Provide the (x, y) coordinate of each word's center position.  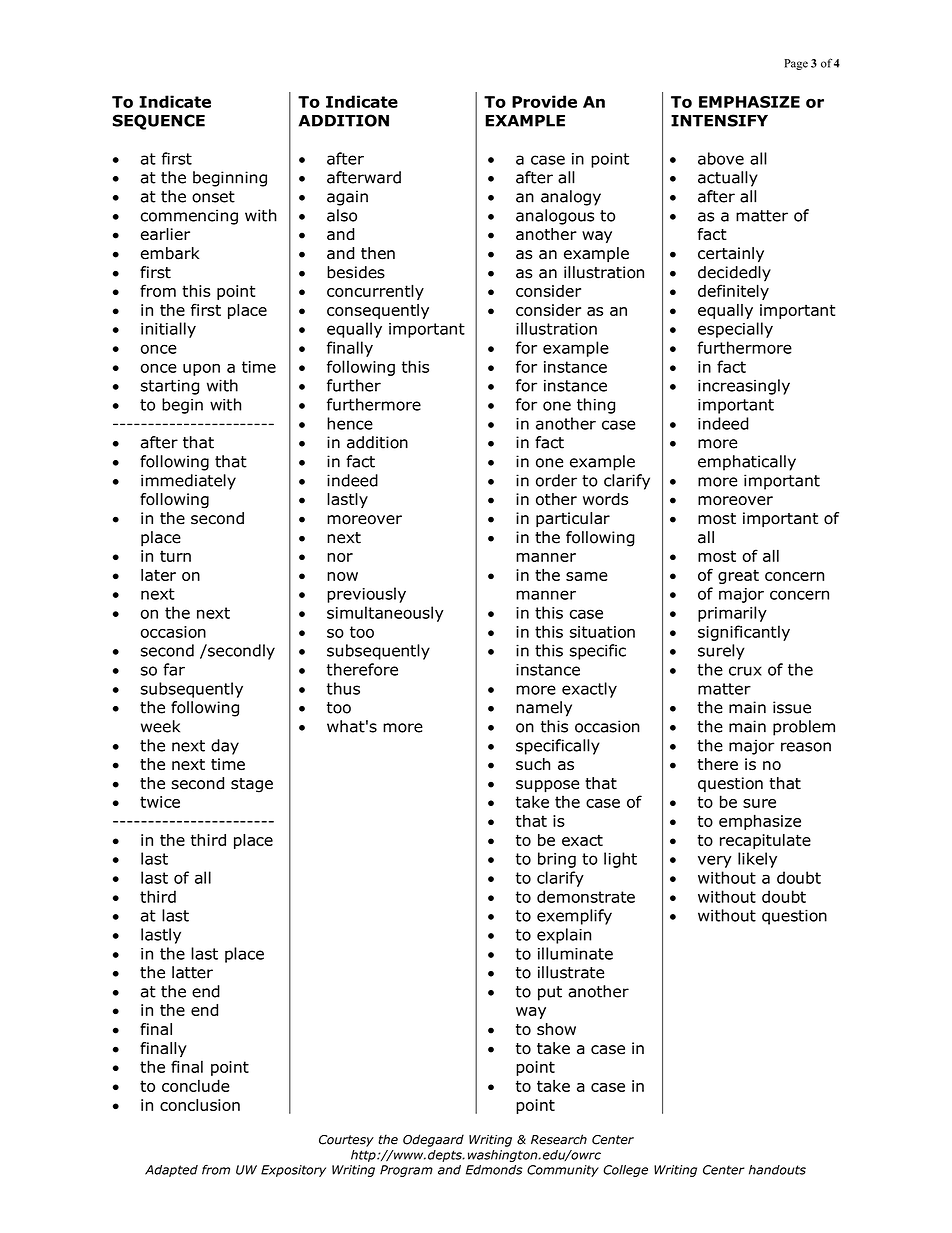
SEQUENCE (159, 122)
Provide (544, 101)
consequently (378, 311)
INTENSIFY (719, 120)
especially (735, 330)
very (715, 861)
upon (201, 369)
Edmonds (494, 1170)
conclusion (200, 1105)
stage (252, 785)
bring (557, 860)
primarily (732, 614)
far (174, 669)
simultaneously (385, 614)
